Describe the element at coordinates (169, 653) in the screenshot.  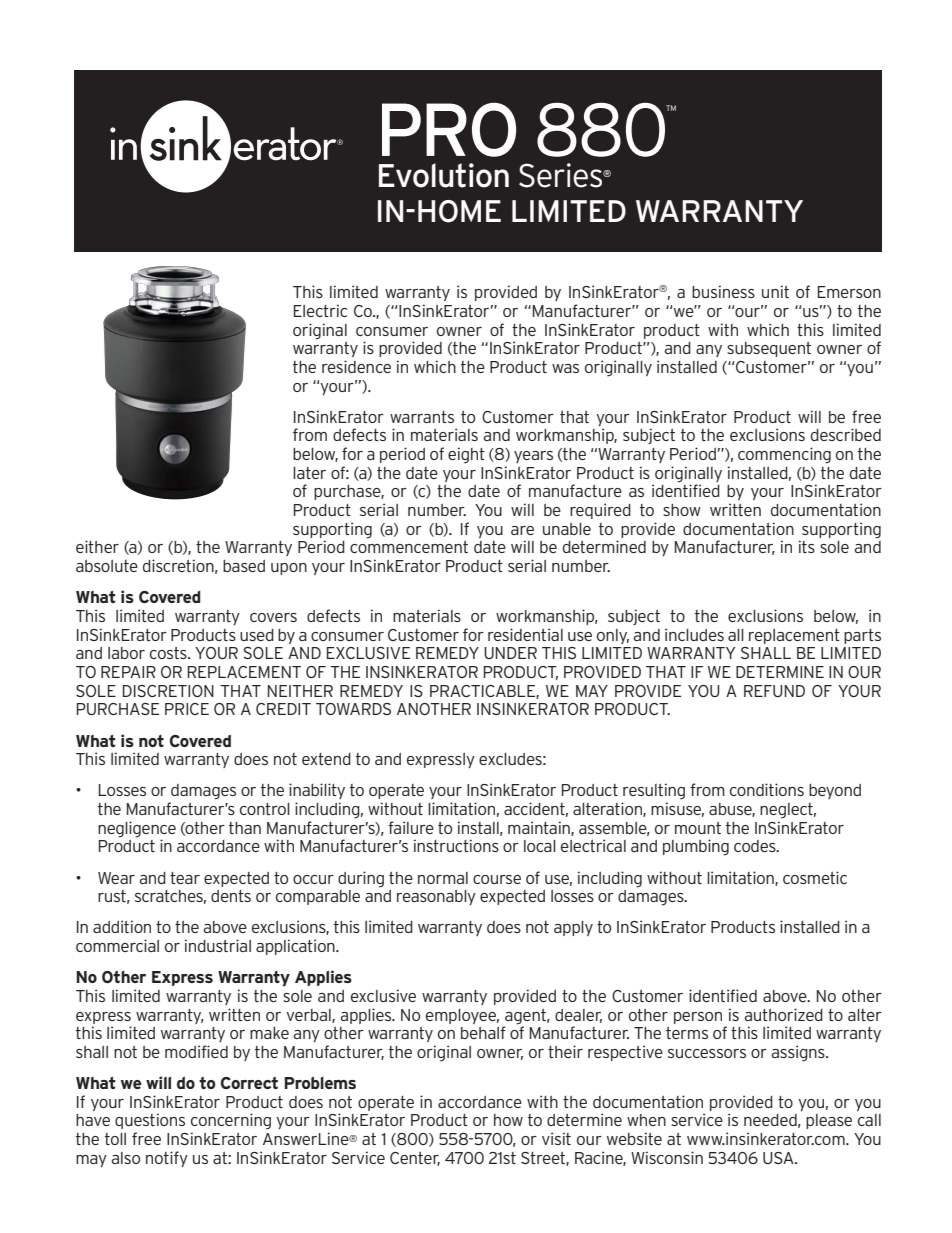
I see `costs` at that location.
